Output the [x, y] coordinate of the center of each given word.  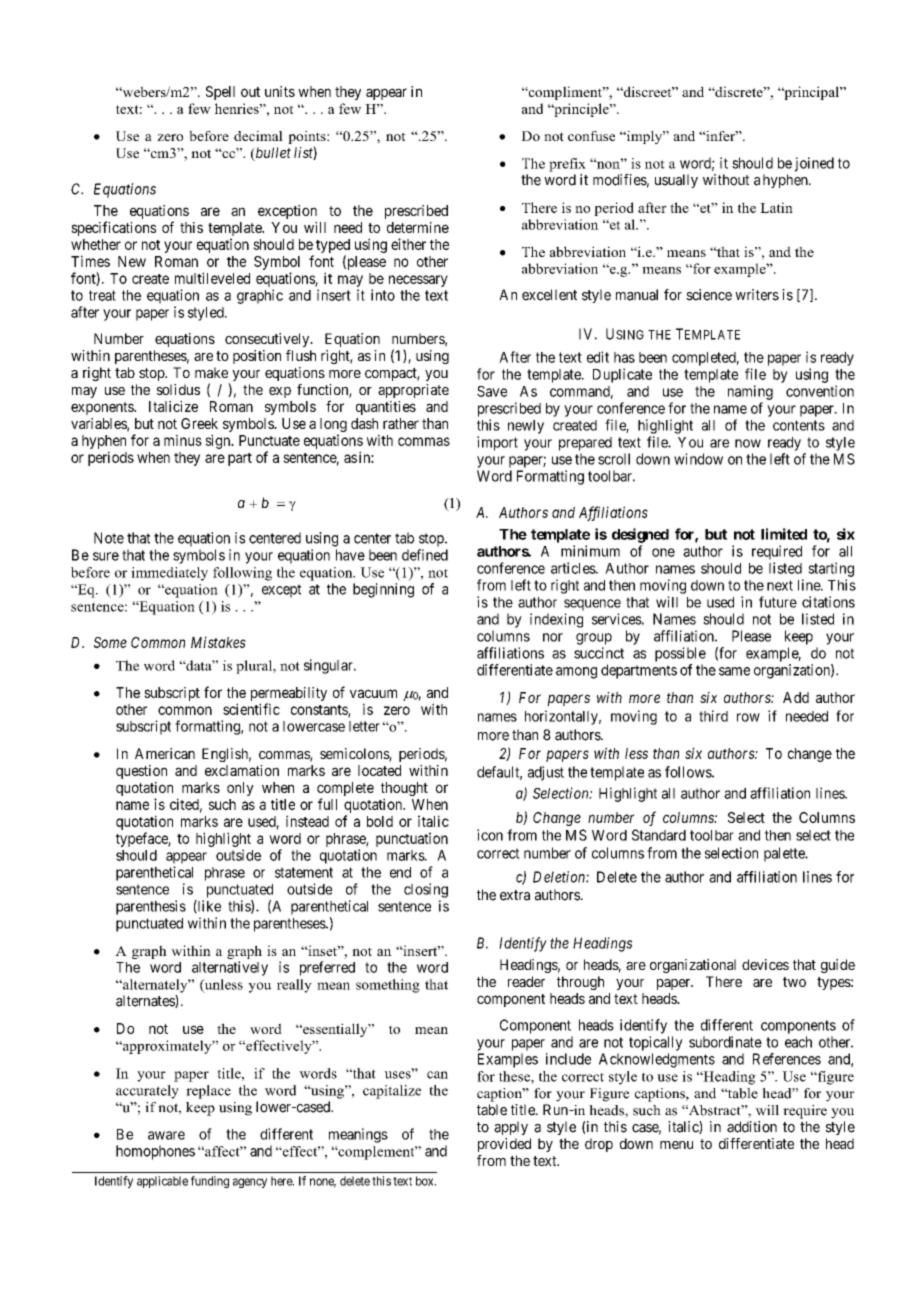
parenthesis [151, 907]
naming [750, 392]
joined [814, 164]
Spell [220, 93]
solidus [178, 389]
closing [426, 890]
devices [765, 964]
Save [492, 391]
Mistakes [218, 642]
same [734, 671]
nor [553, 637]
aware [166, 1135]
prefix [567, 165]
